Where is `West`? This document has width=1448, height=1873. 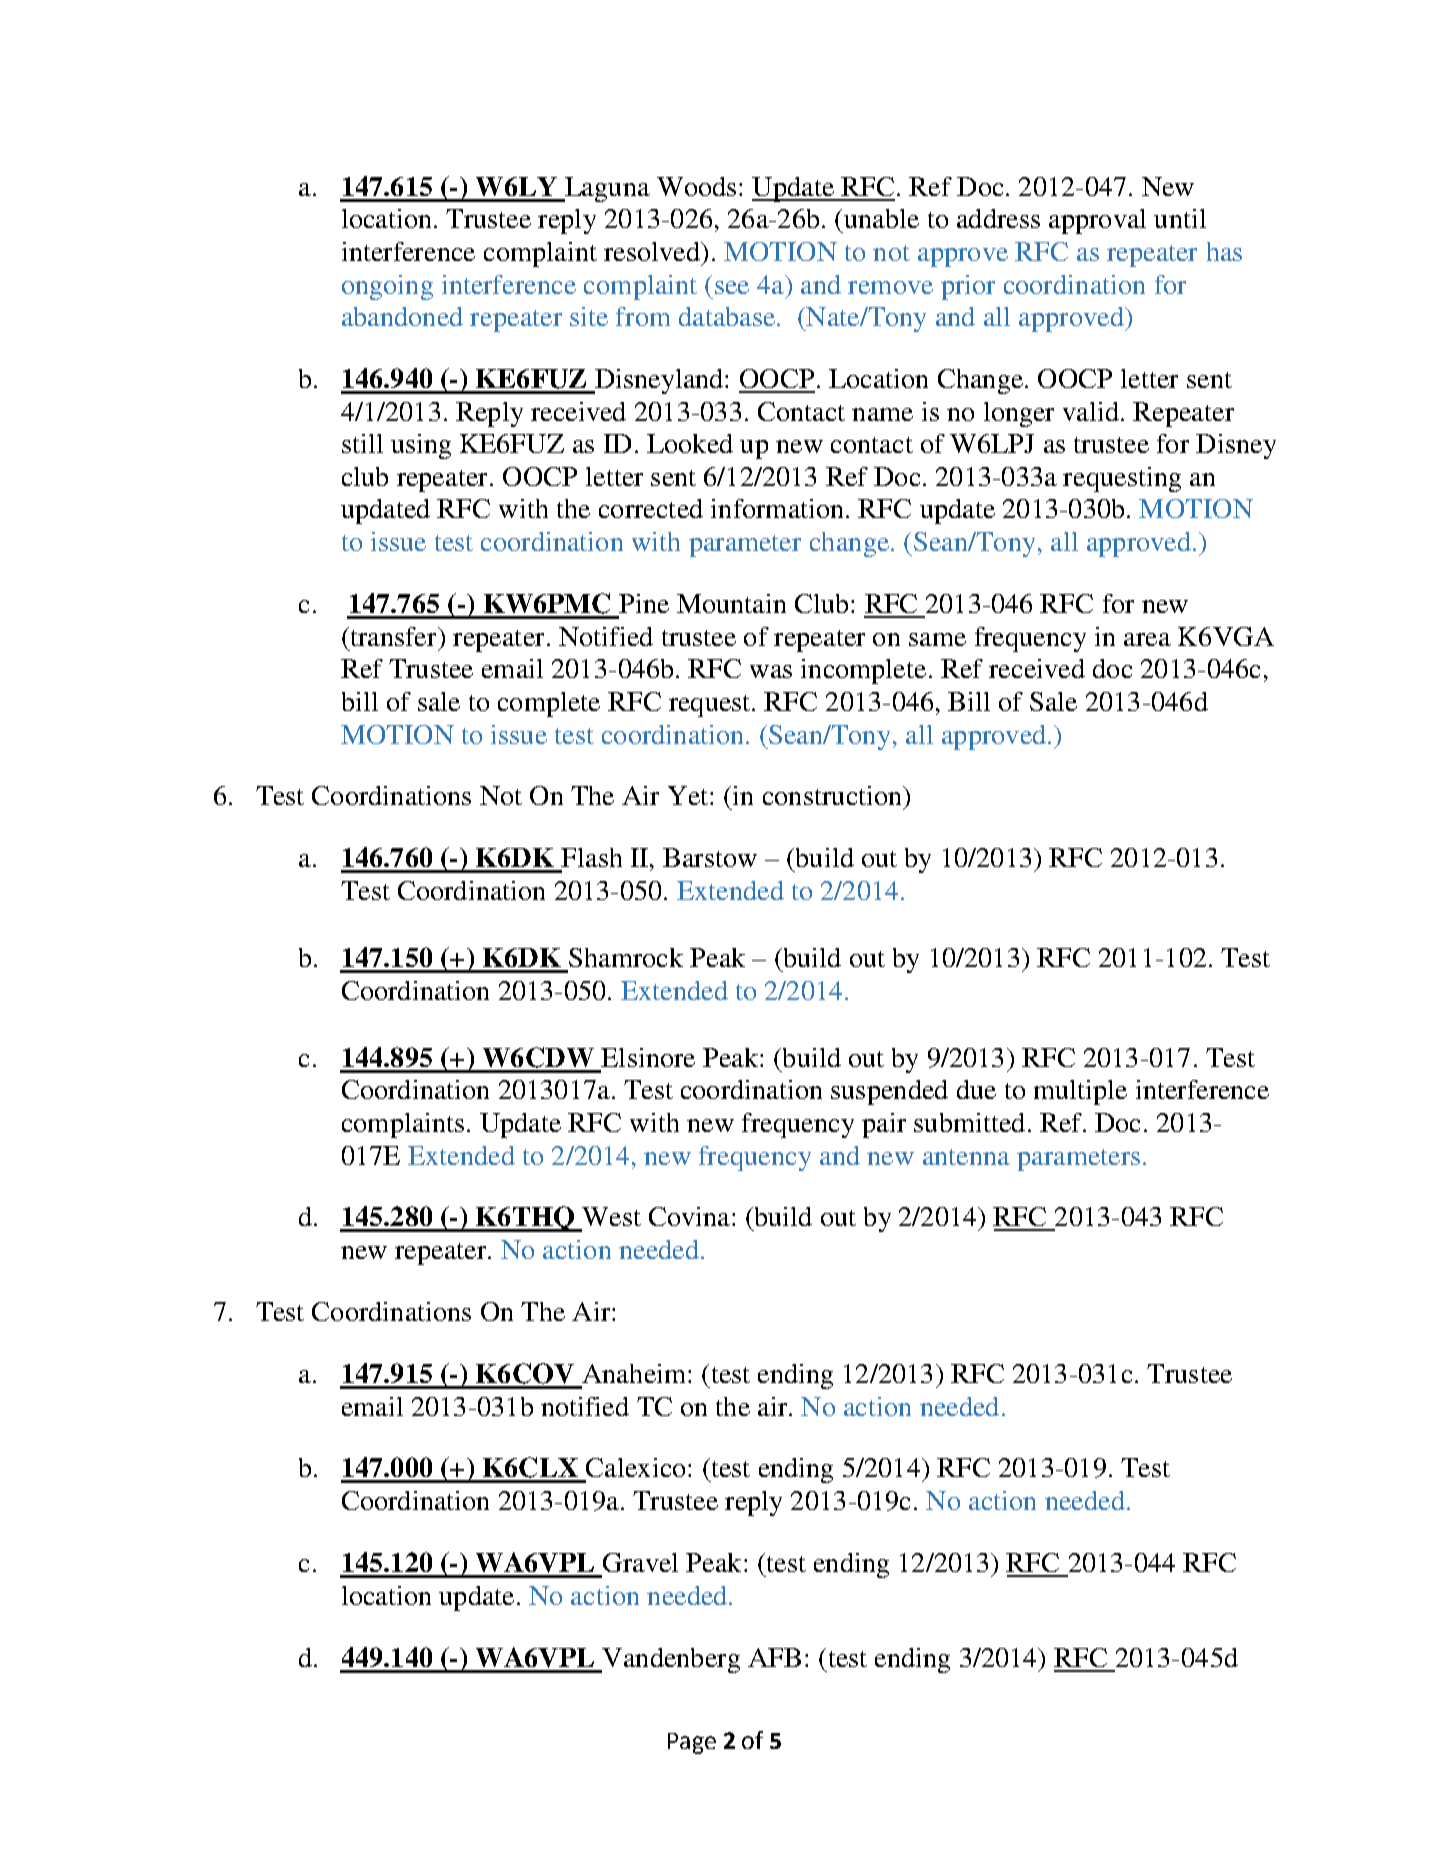
West is located at coordinates (611, 1216).
